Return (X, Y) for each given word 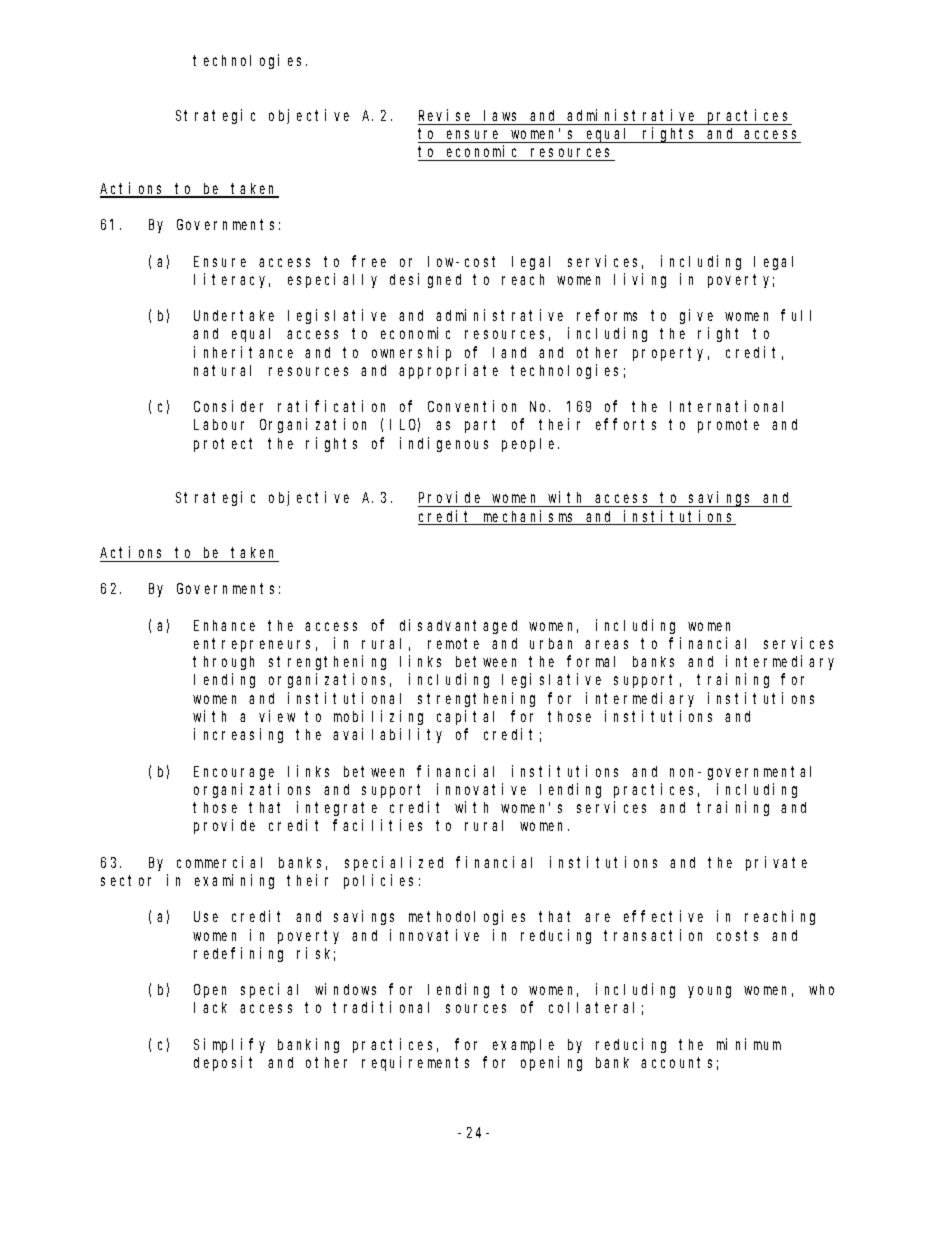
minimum (749, 1044)
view (277, 716)
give (696, 316)
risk (316, 954)
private (776, 863)
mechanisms (529, 517)
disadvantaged (458, 626)
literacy (232, 280)
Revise (444, 115)
